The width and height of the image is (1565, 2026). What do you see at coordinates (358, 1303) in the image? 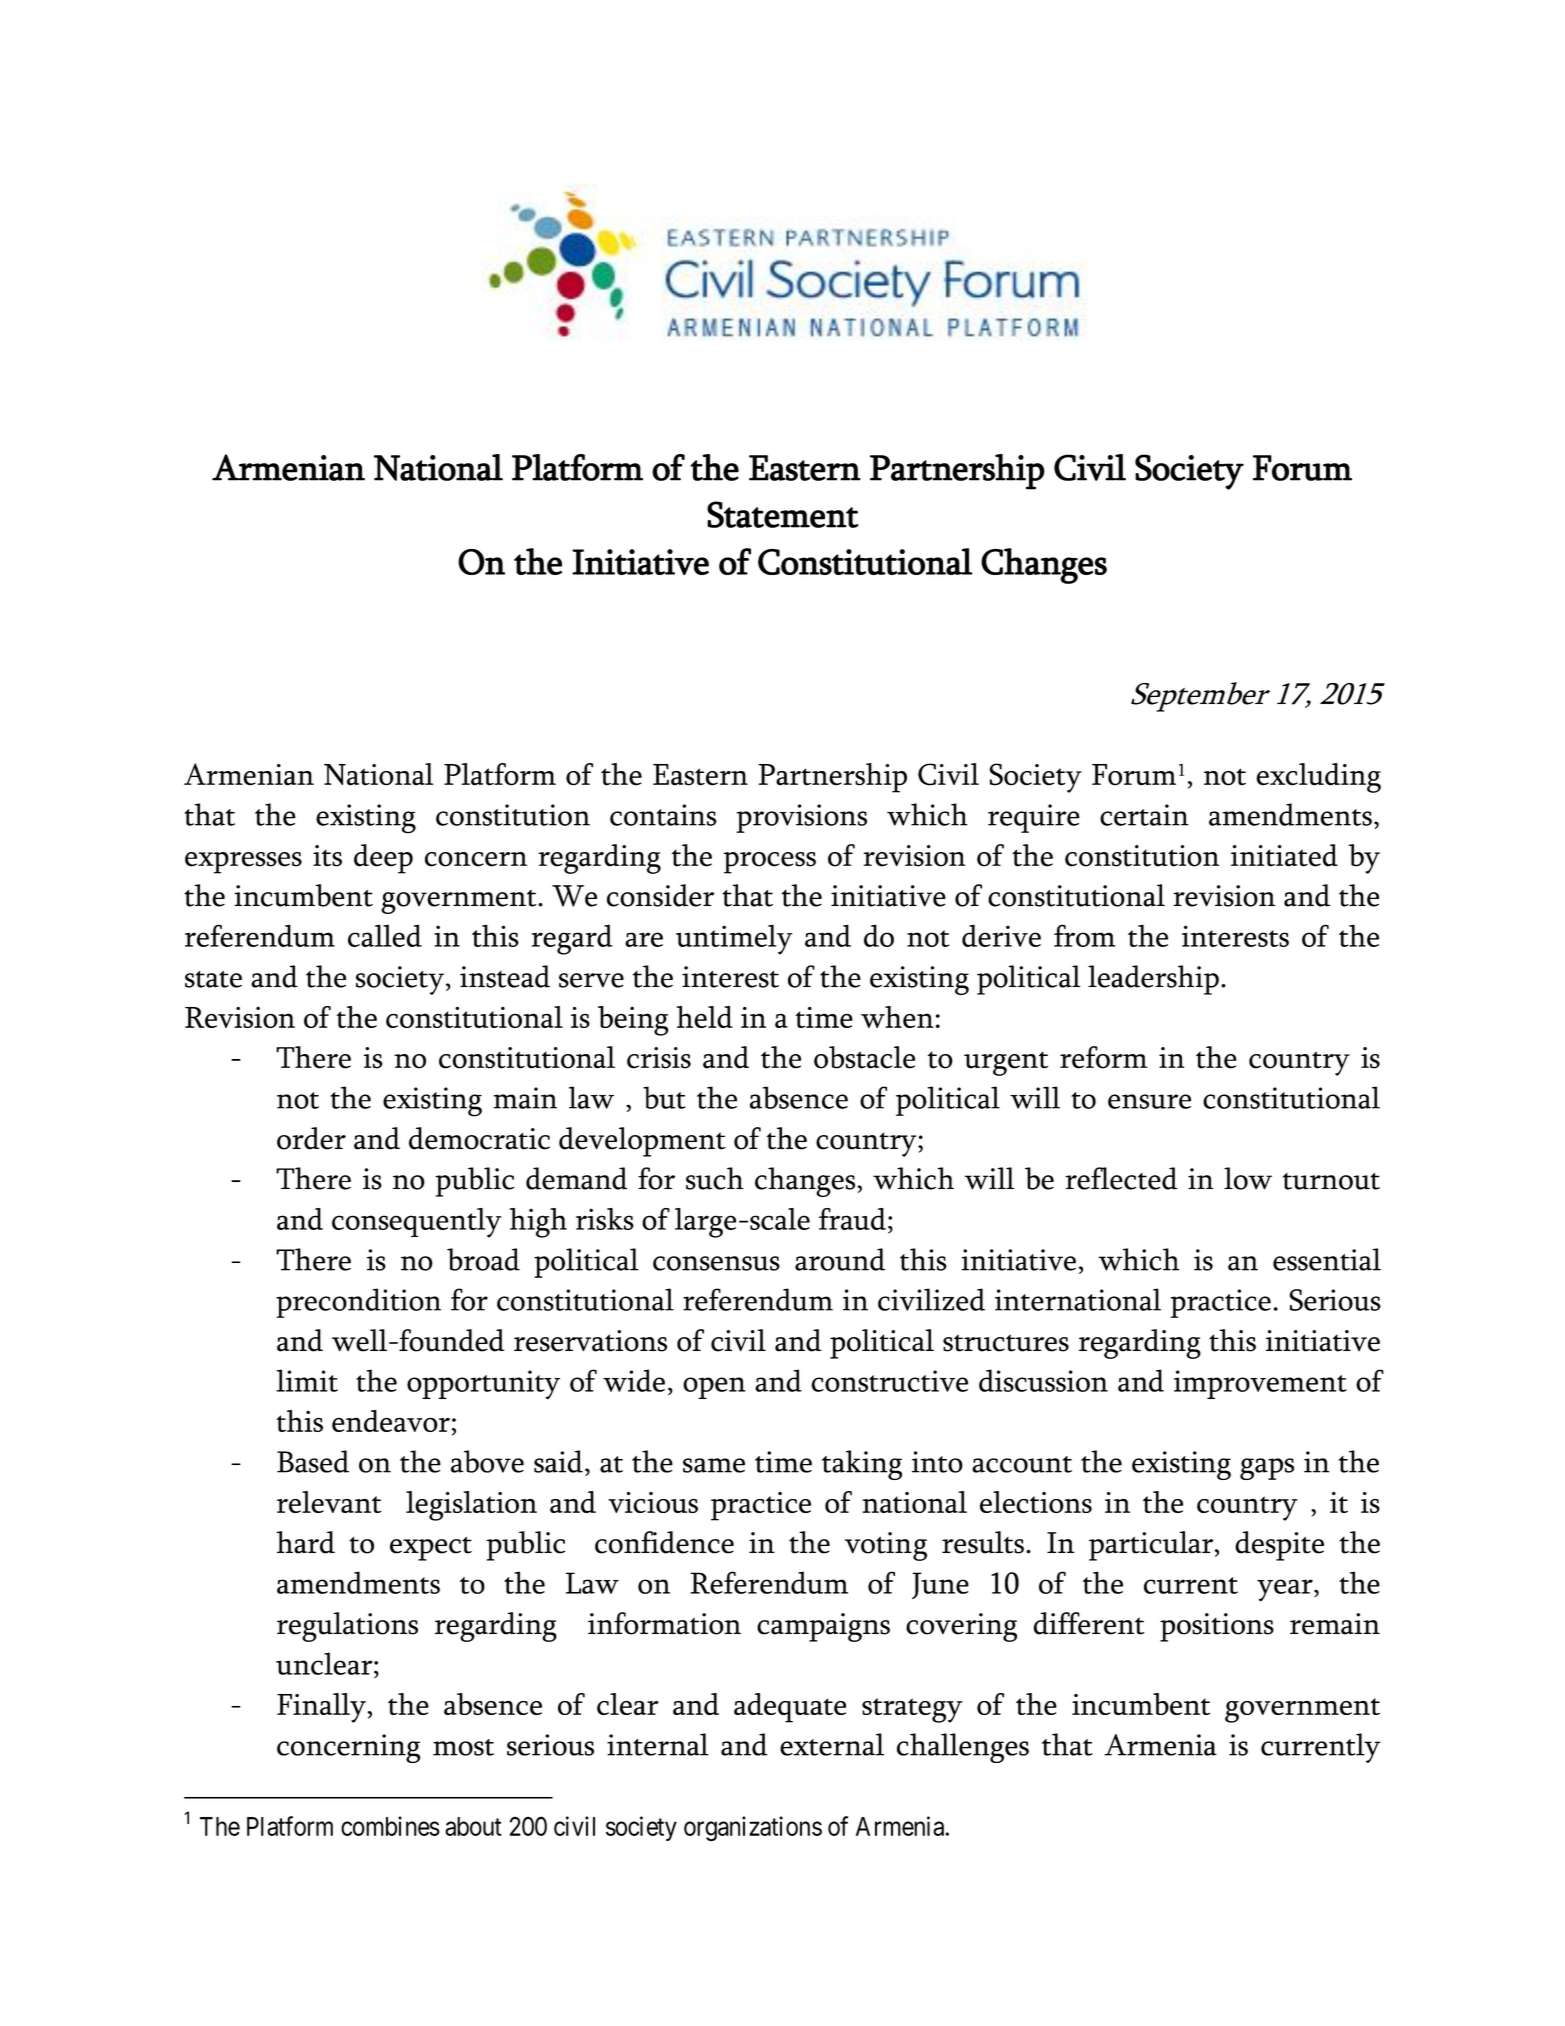
I see `precondition` at bounding box center [358, 1303].
